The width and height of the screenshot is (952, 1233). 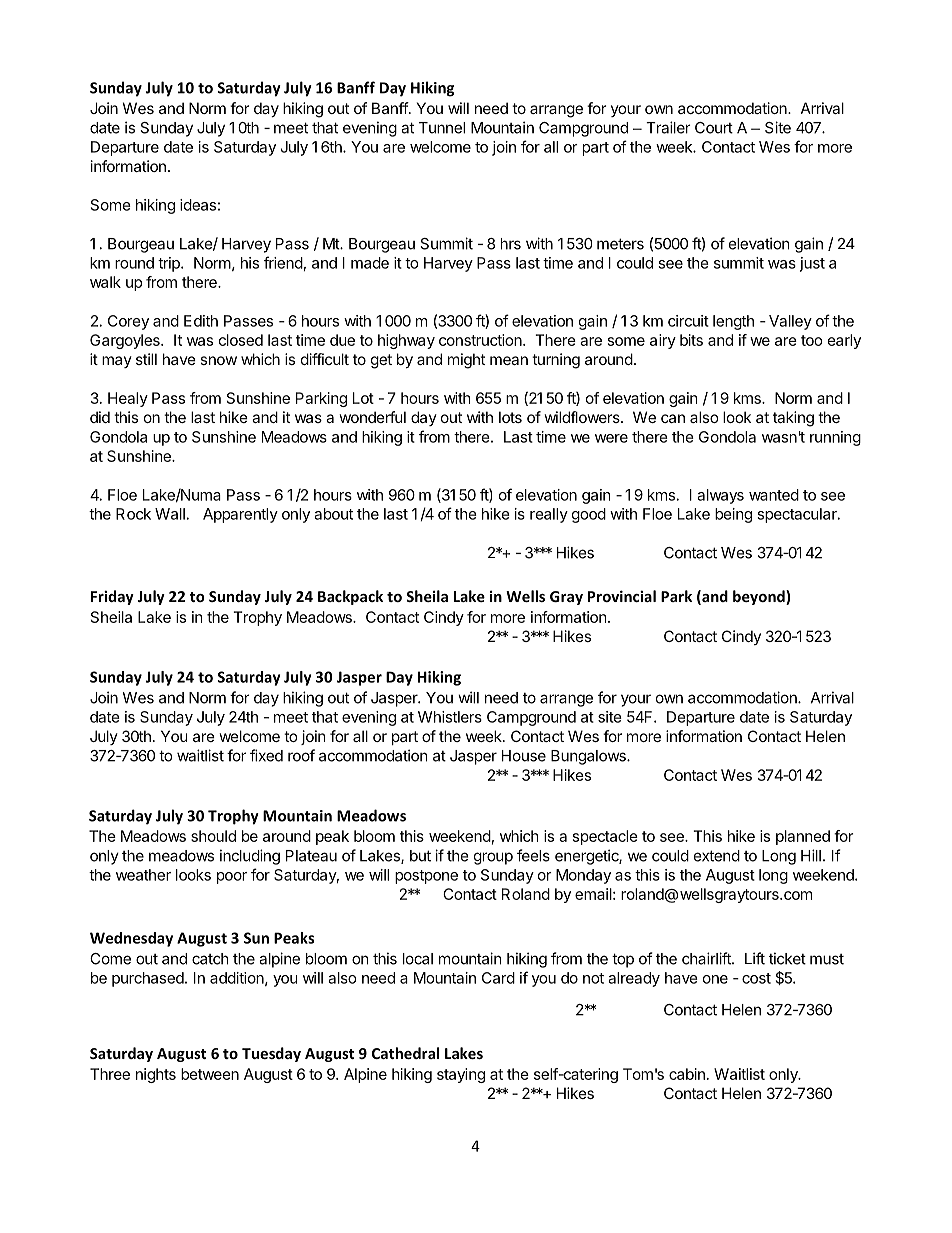 What do you see at coordinates (461, 1075) in the screenshot?
I see `staying` at bounding box center [461, 1075].
